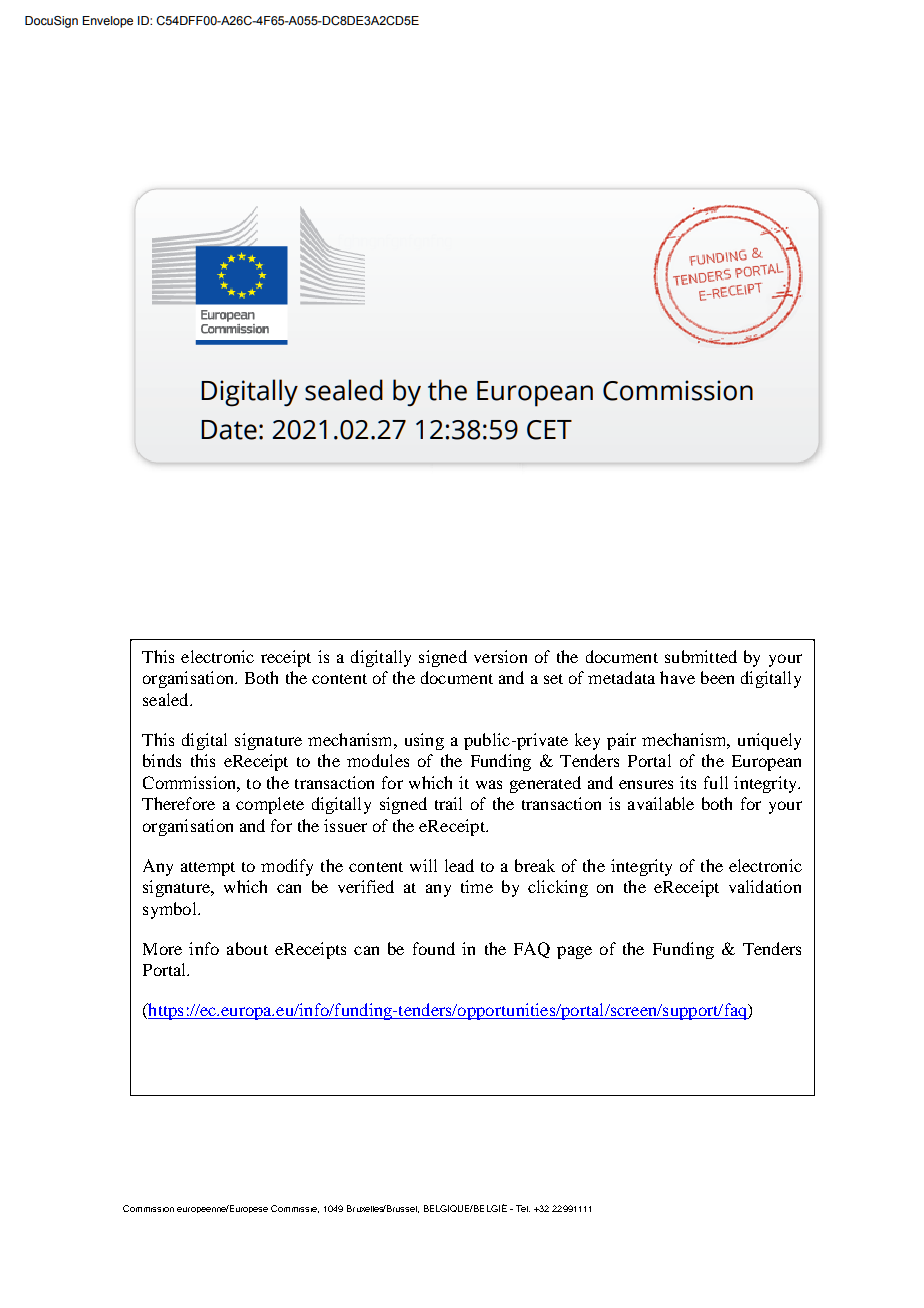 The width and height of the screenshot is (924, 1308). I want to click on symbol, so click(171, 910).
